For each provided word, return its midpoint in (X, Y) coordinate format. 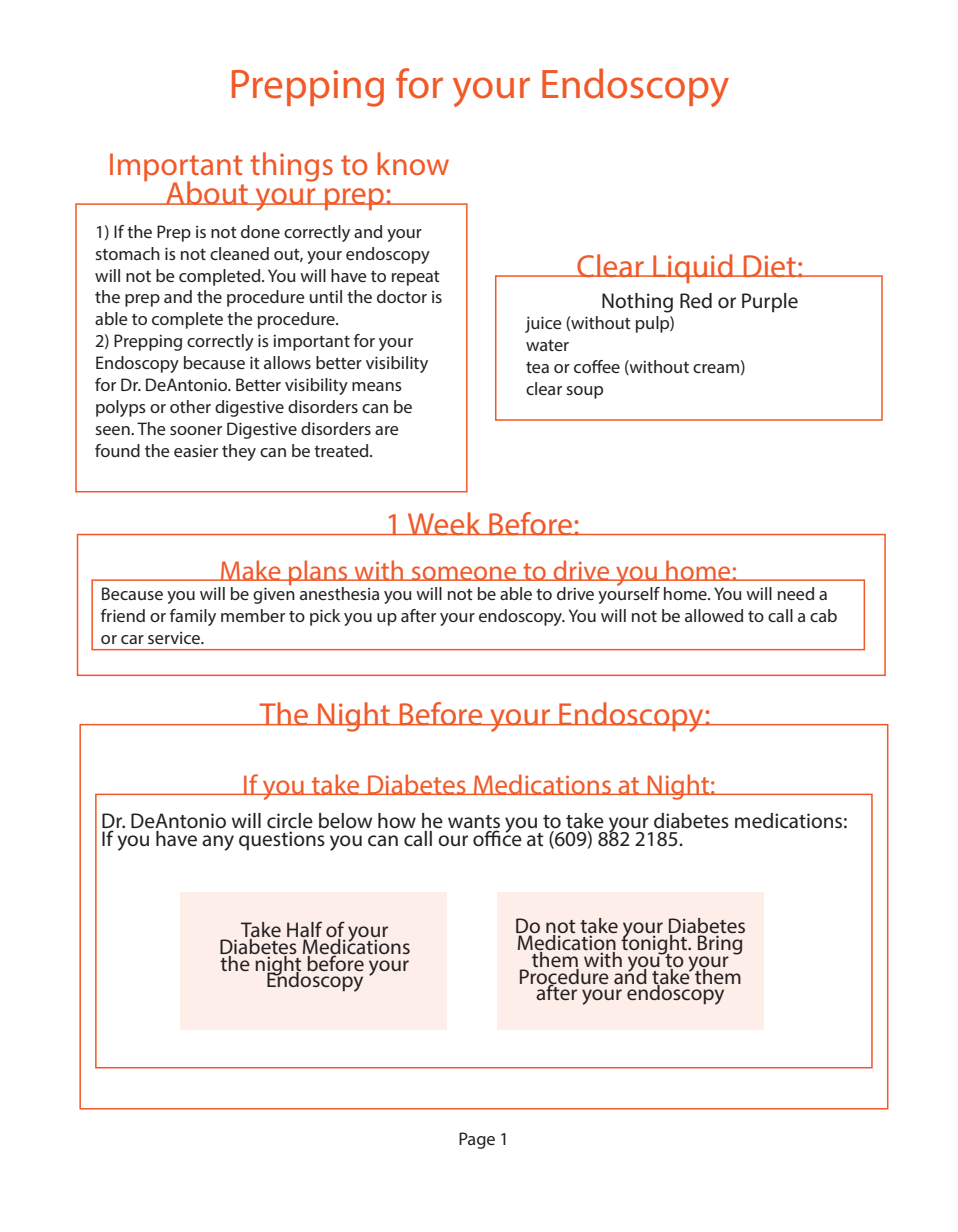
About (207, 193)
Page (477, 1140)
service (175, 638)
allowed (714, 615)
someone (464, 573)
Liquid (693, 268)
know (413, 163)
